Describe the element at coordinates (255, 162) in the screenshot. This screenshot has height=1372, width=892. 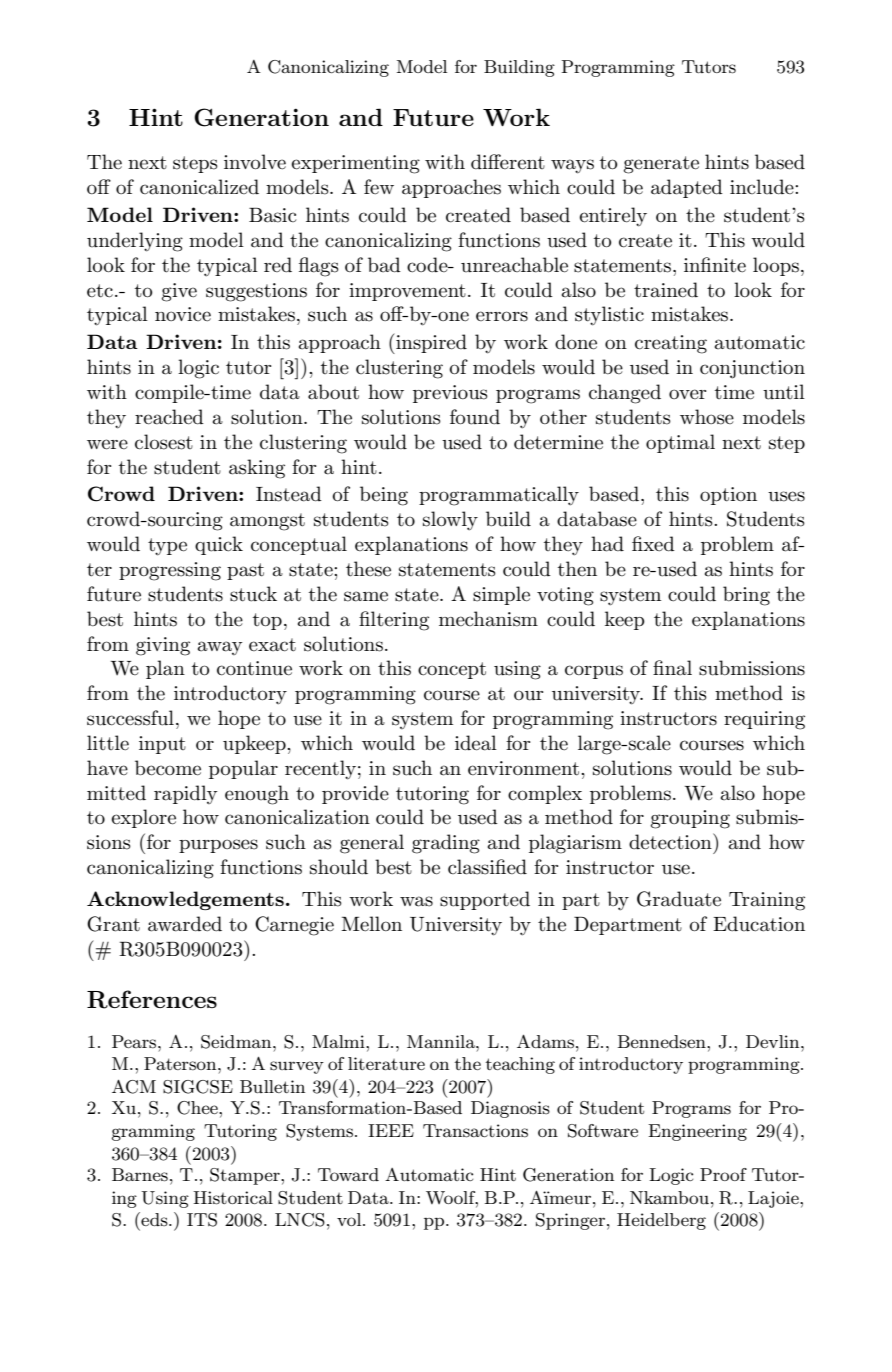
I see `involve` at that location.
